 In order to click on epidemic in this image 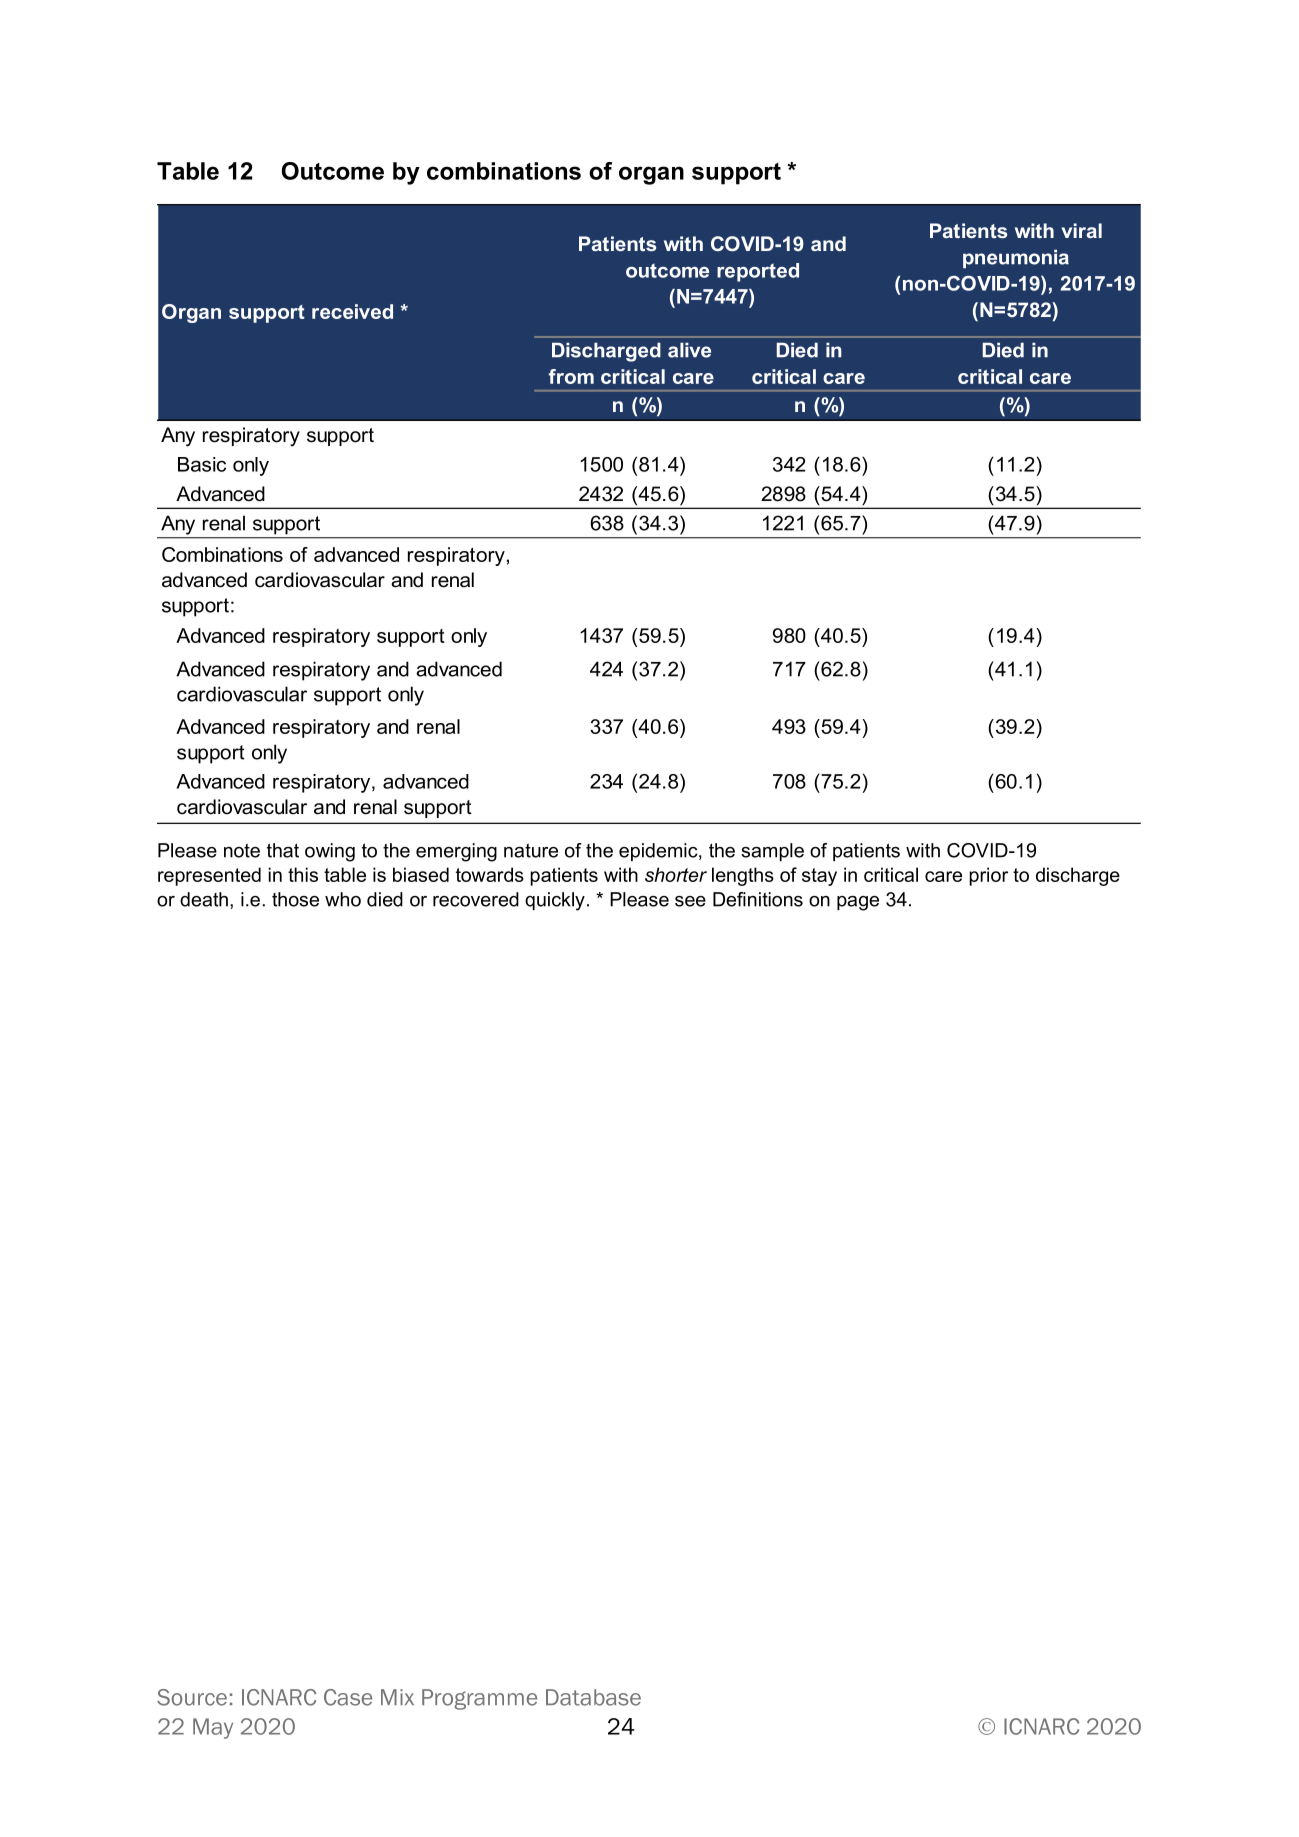, I will do `click(659, 852)`.
